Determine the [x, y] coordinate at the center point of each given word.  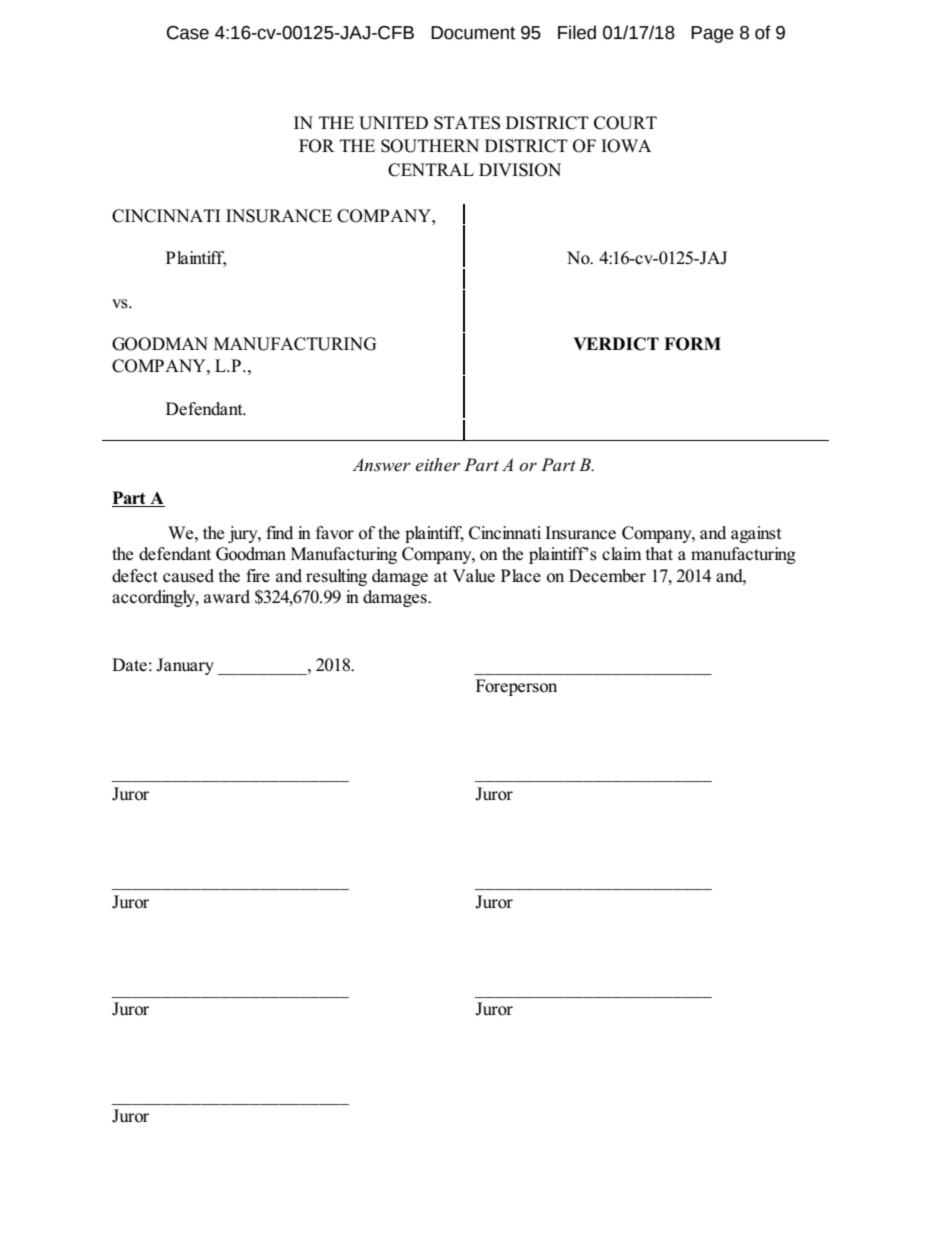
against [756, 534]
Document [473, 33]
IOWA [626, 146]
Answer [381, 465]
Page [712, 34]
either [438, 465]
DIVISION [520, 170]
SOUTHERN [430, 146]
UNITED [393, 123]
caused [188, 576]
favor [335, 533]
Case [188, 33]
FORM [692, 344]
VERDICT [616, 344]
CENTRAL [431, 170]
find [279, 532]
